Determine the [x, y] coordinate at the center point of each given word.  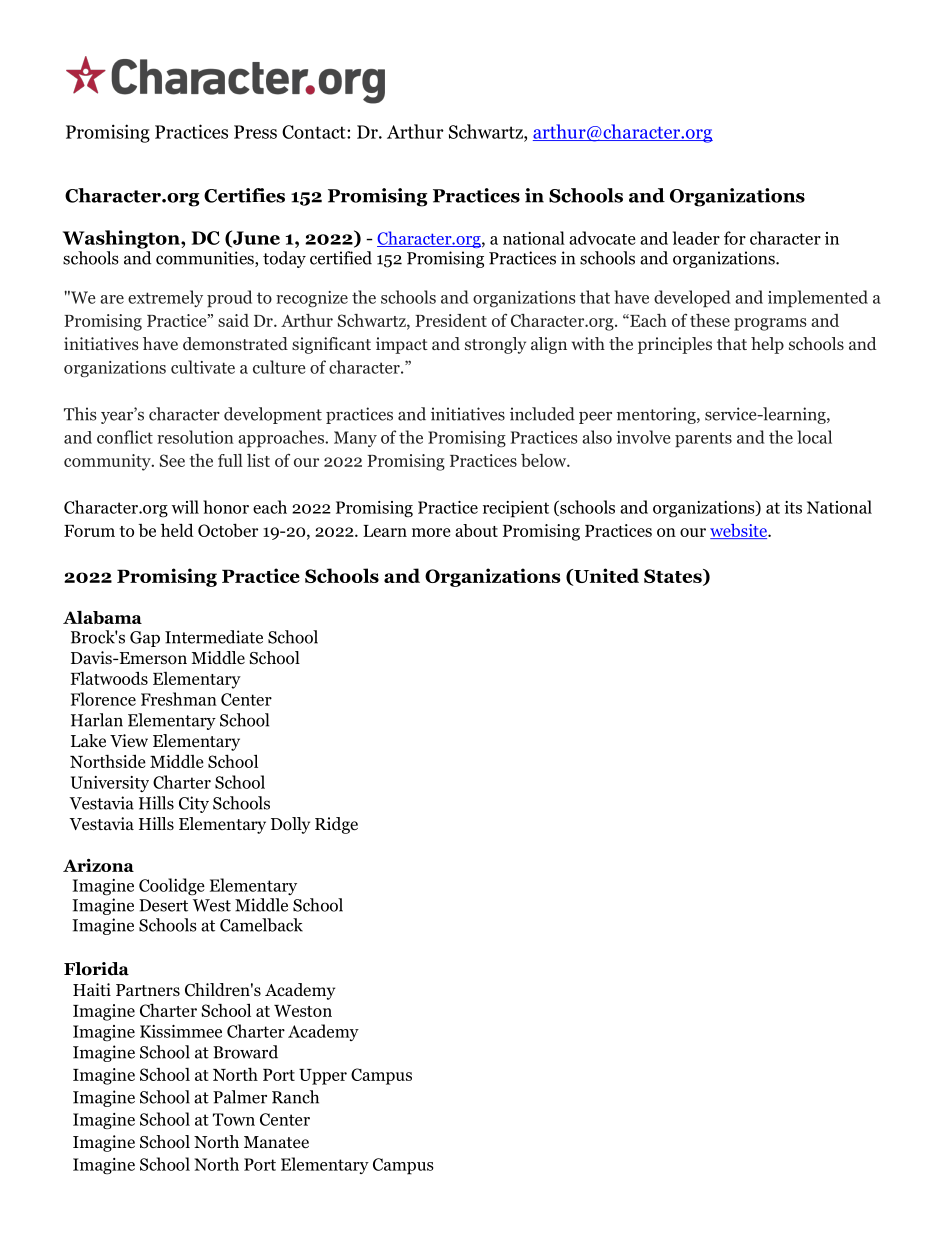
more [431, 532]
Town [234, 1119]
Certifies [244, 195]
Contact [315, 132]
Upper [323, 1077]
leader [696, 238]
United [605, 577]
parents [703, 440]
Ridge [336, 825]
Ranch [295, 1097]
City [194, 804]
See [172, 460]
